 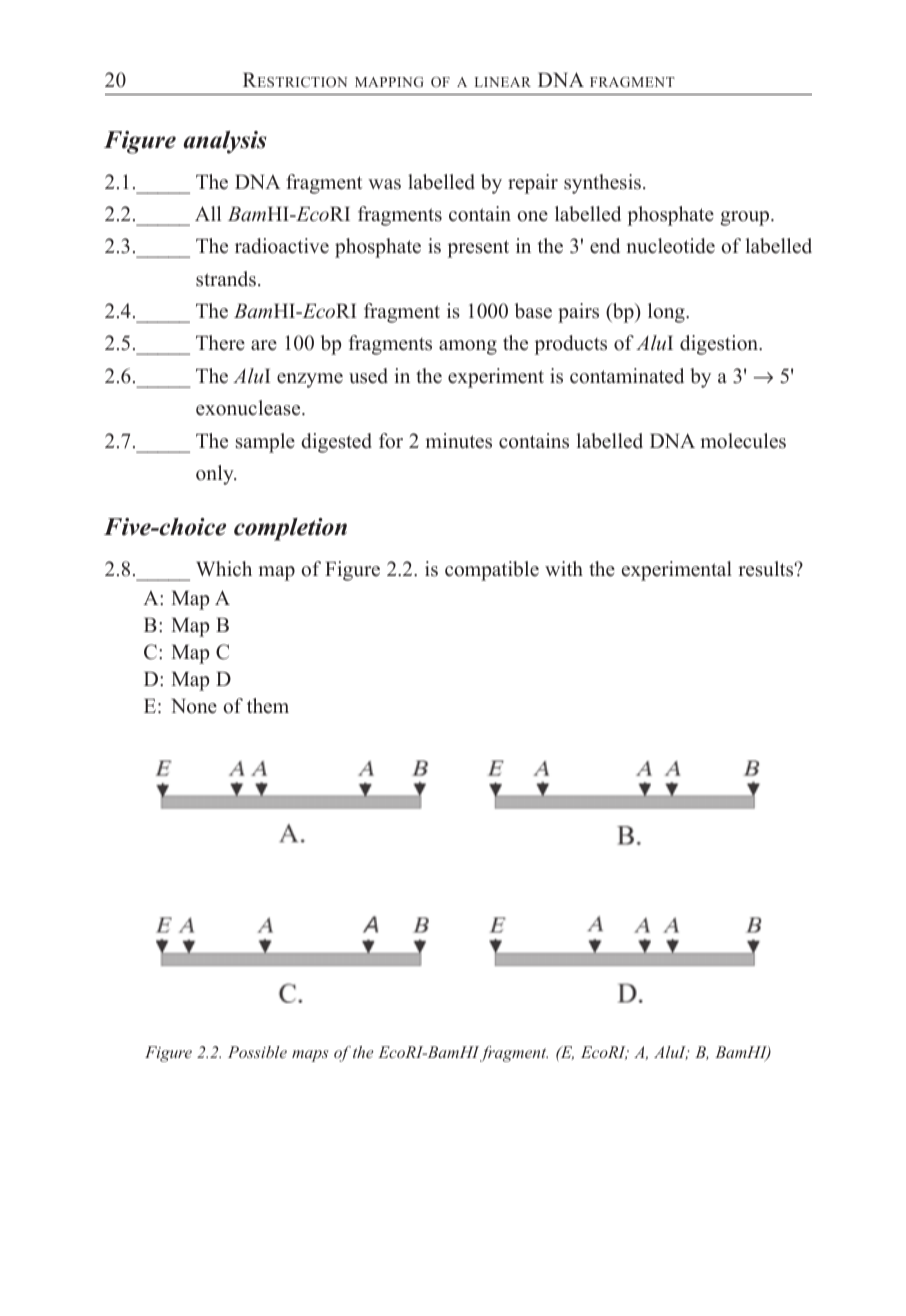 I want to click on among, so click(x=468, y=347).
